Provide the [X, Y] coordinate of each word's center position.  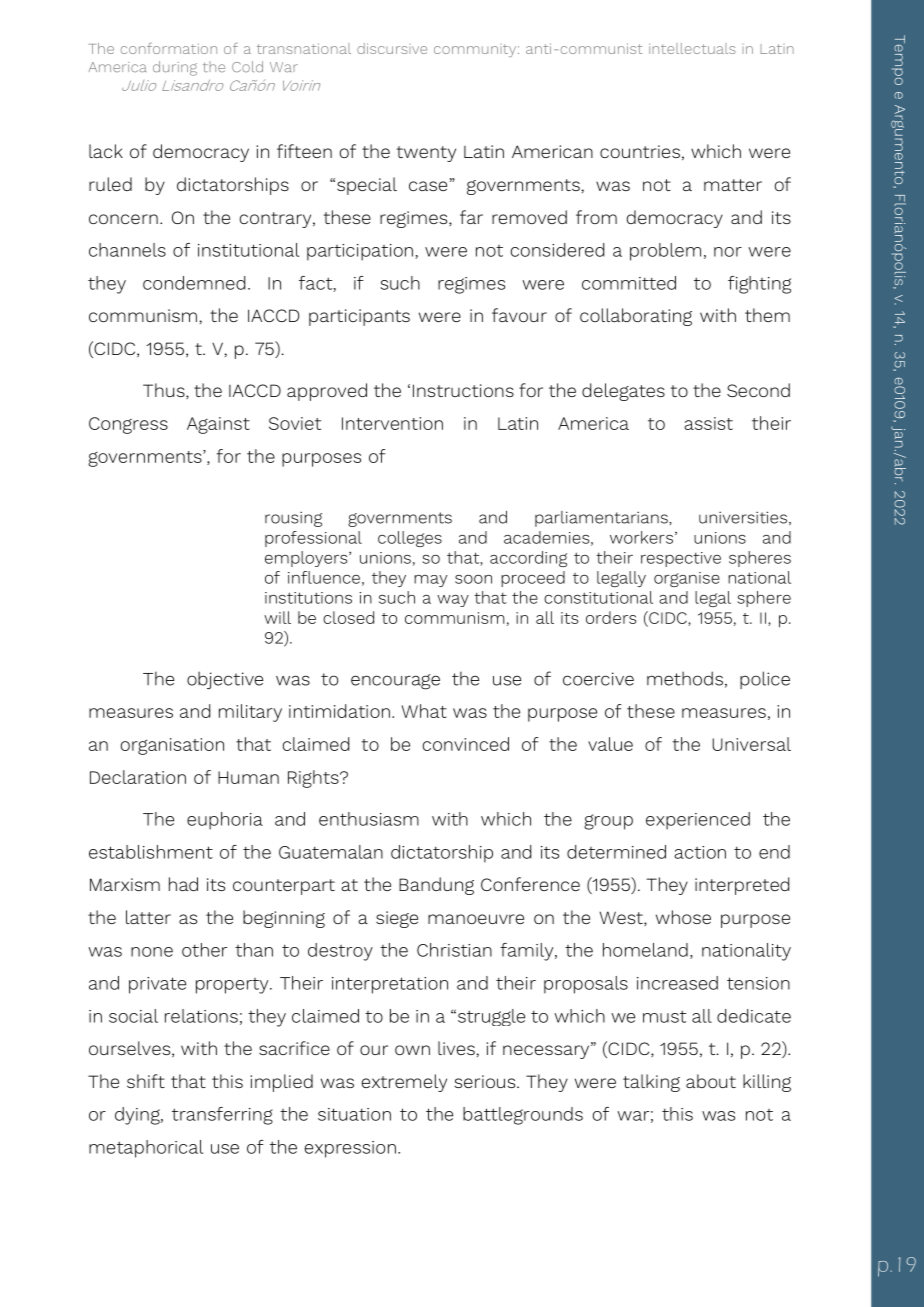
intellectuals [692, 48]
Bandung [436, 886]
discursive [392, 48]
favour [519, 315]
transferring [222, 1116]
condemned [194, 283]
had [183, 884]
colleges [410, 539]
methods [685, 678]
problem [665, 252]
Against [218, 425]
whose [683, 917]
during [175, 68]
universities [743, 517]
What [424, 711]
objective [225, 680]
